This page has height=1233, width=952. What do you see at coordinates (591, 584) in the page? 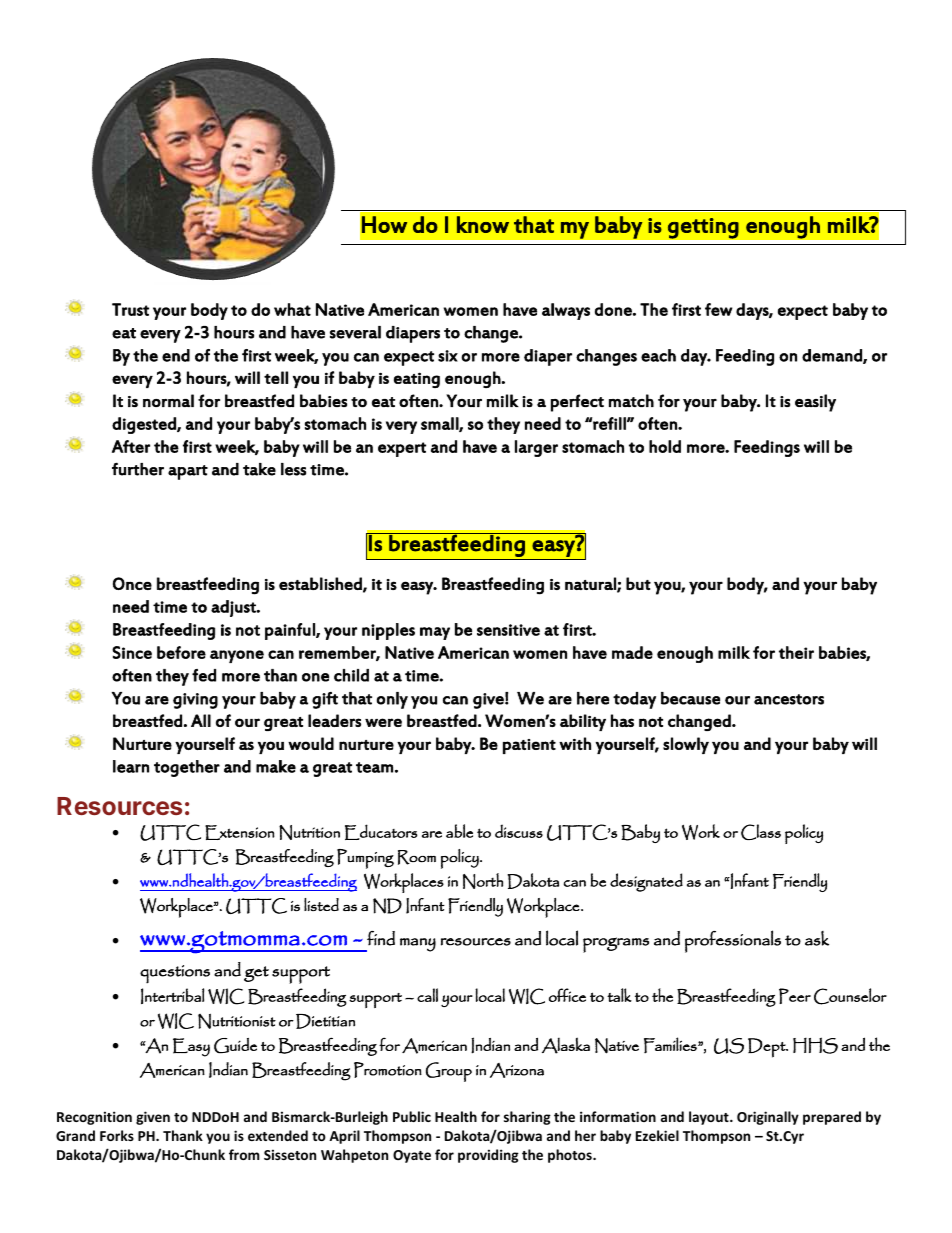
I see `natural` at bounding box center [591, 584].
